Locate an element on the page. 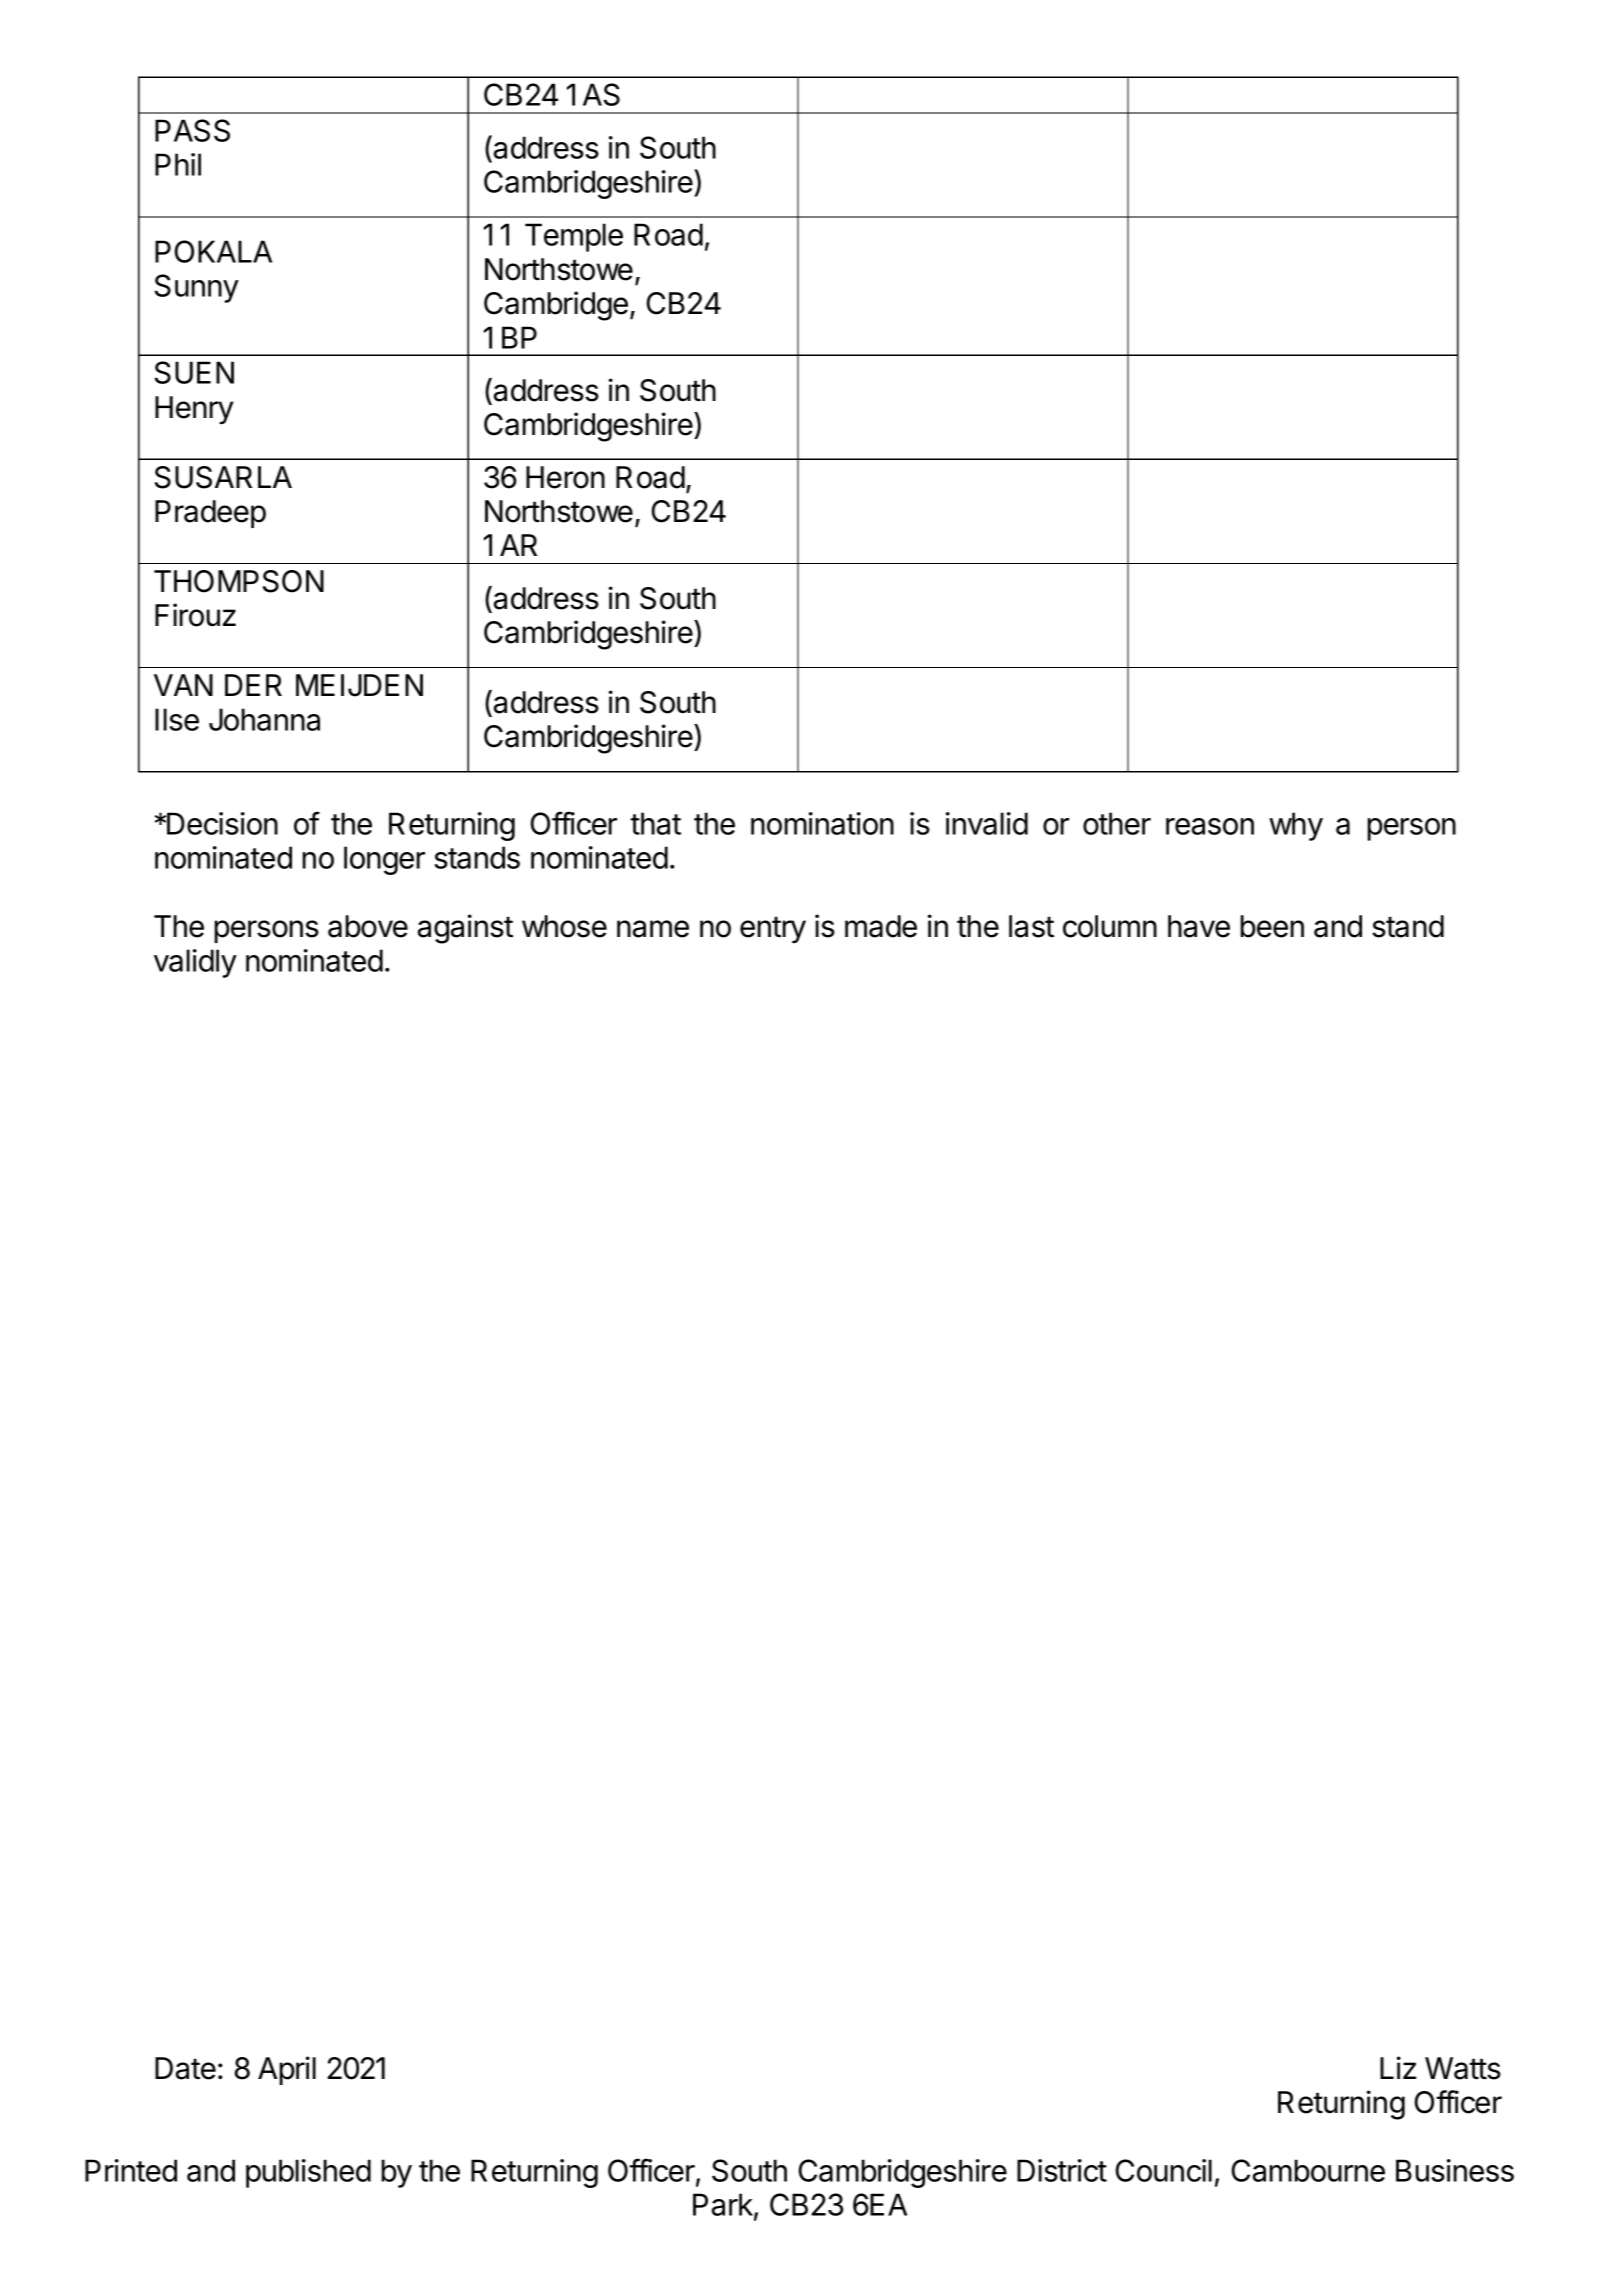 This page has width=1611, height=2279. Phil is located at coordinates (178, 164).
